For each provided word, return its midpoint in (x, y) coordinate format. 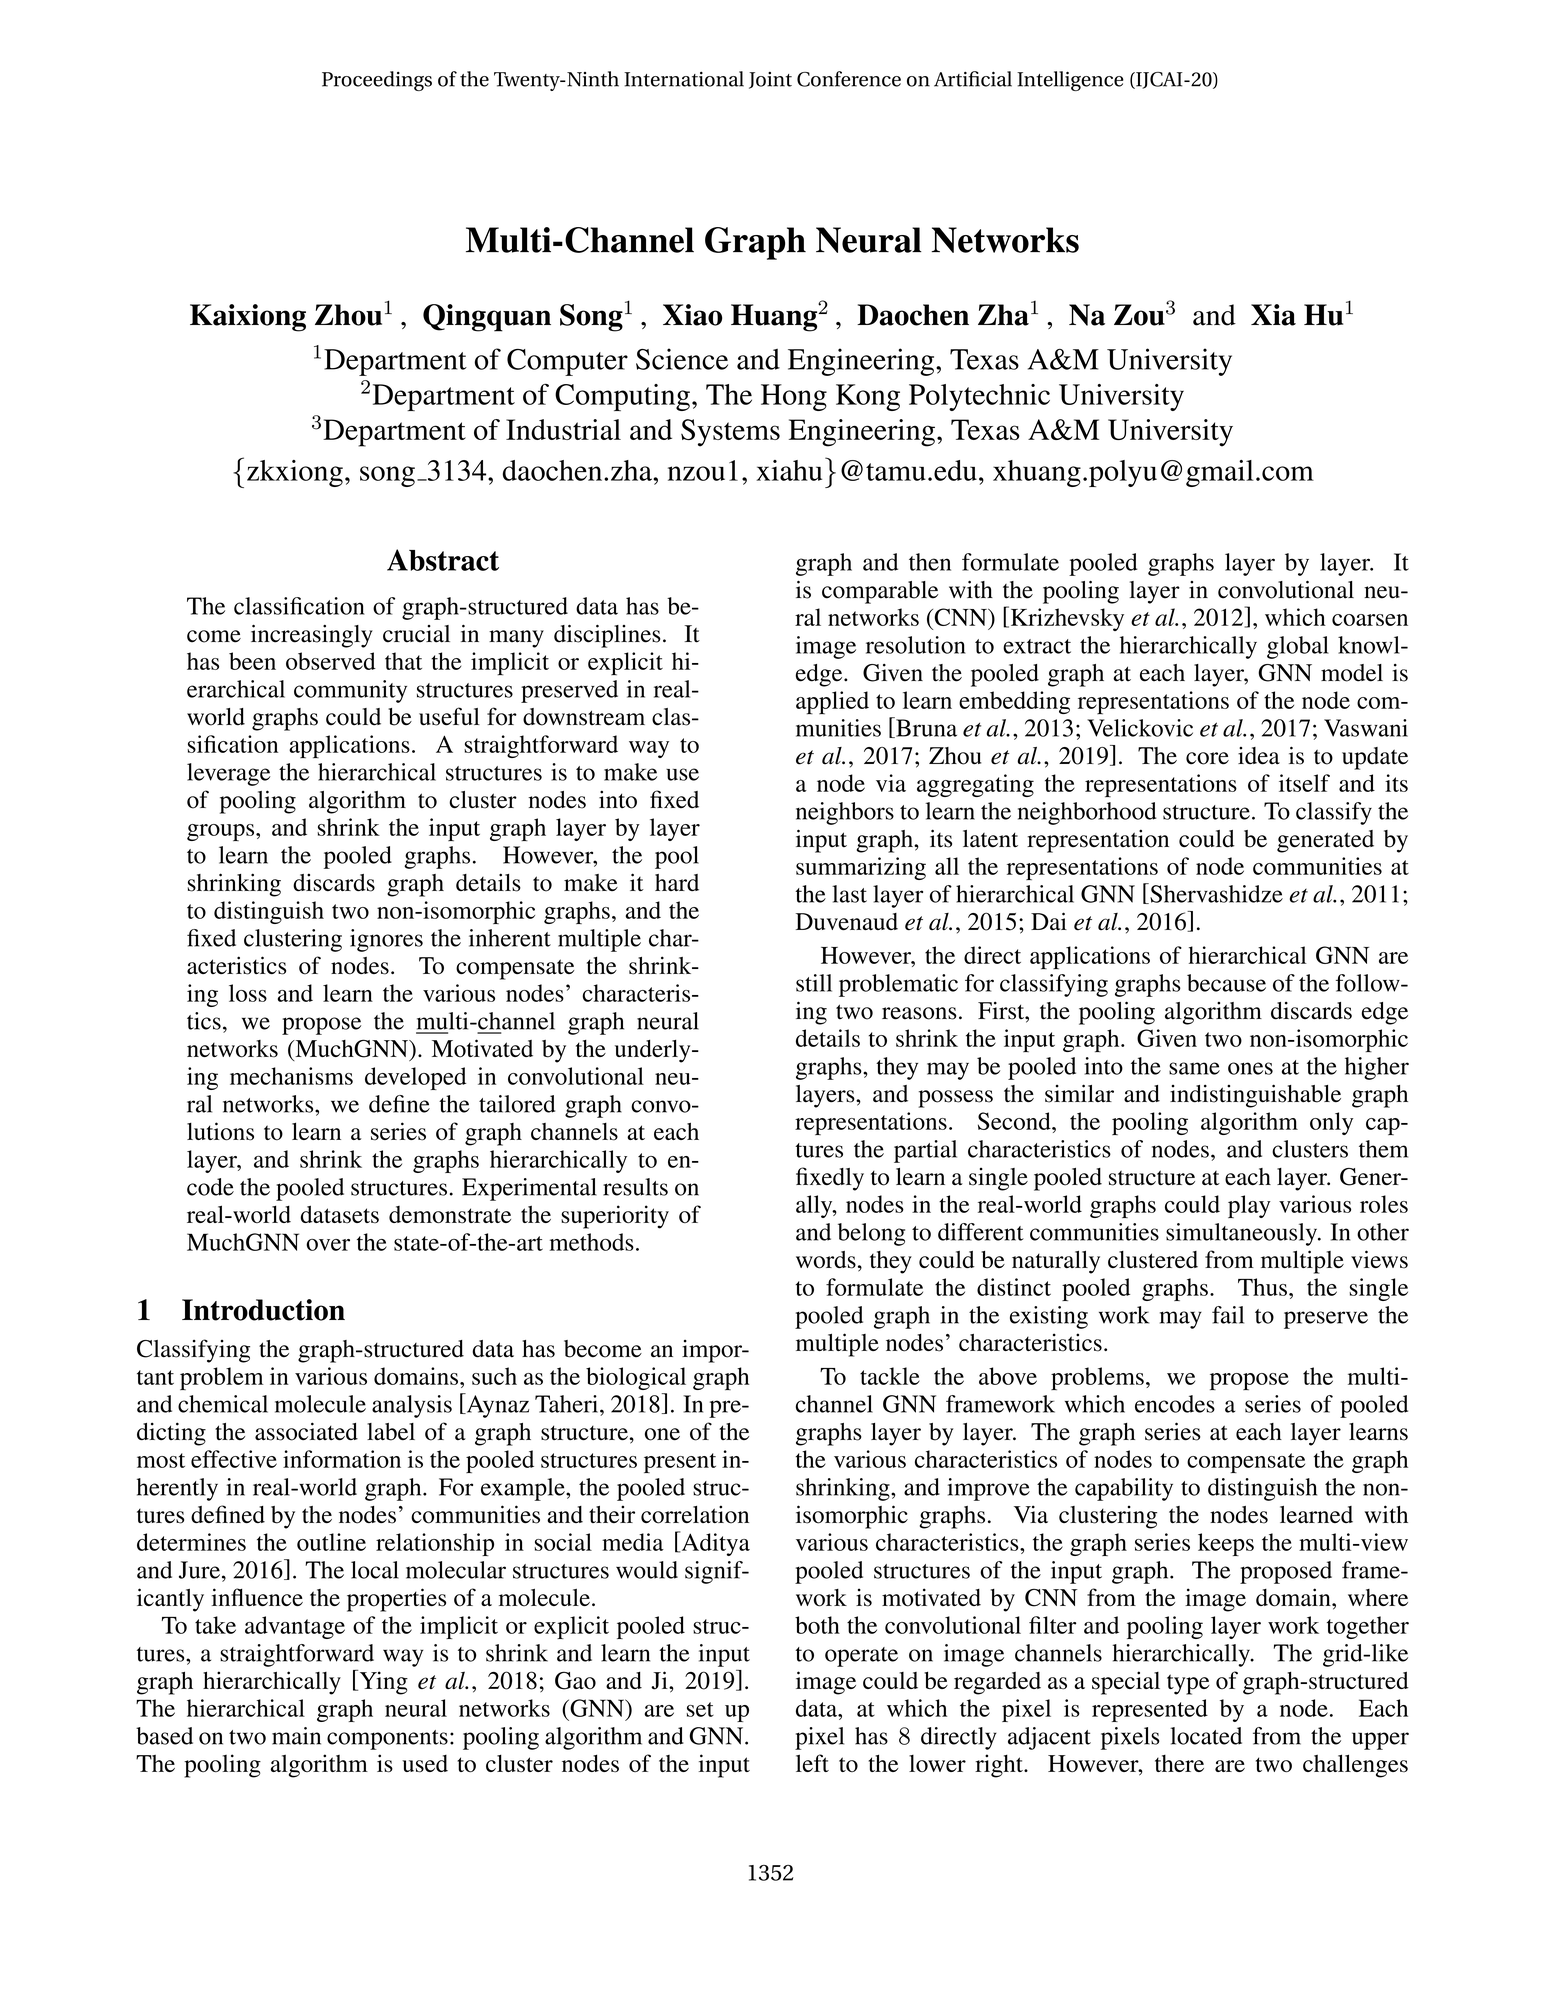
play (1249, 1206)
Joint (770, 80)
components (387, 1740)
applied (832, 703)
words (826, 1260)
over (328, 1245)
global (1298, 647)
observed (331, 661)
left (812, 1763)
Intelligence (1070, 81)
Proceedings (377, 81)
